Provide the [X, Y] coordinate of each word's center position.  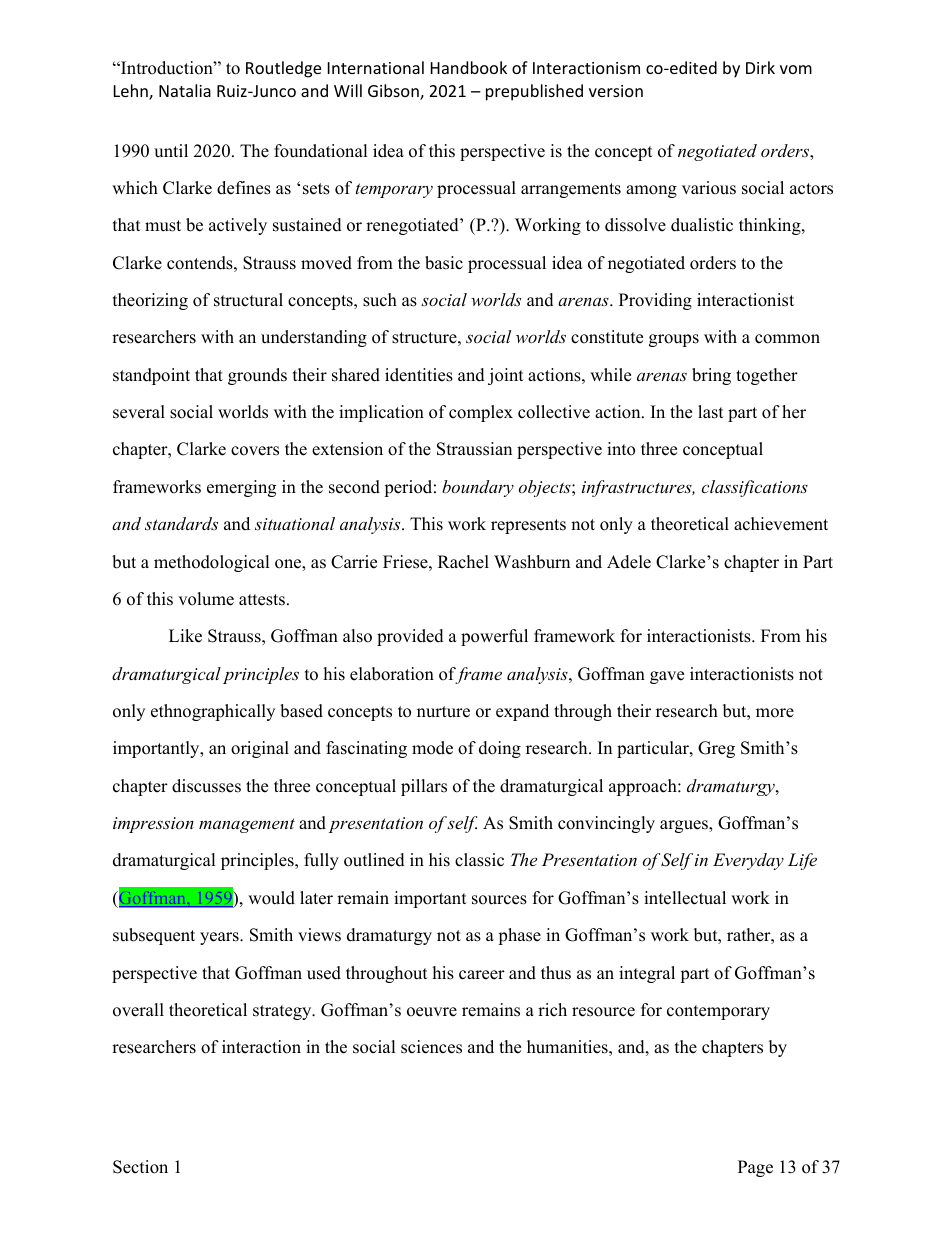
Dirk [760, 67]
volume [206, 599]
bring [711, 376]
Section [140, 1167]
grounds [257, 376]
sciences [431, 1047]
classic [479, 860]
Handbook [469, 67]
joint [506, 376]
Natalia [185, 90]
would [271, 898]
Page [755, 1168]
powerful [494, 637]
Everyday [748, 861]
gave [667, 677]
